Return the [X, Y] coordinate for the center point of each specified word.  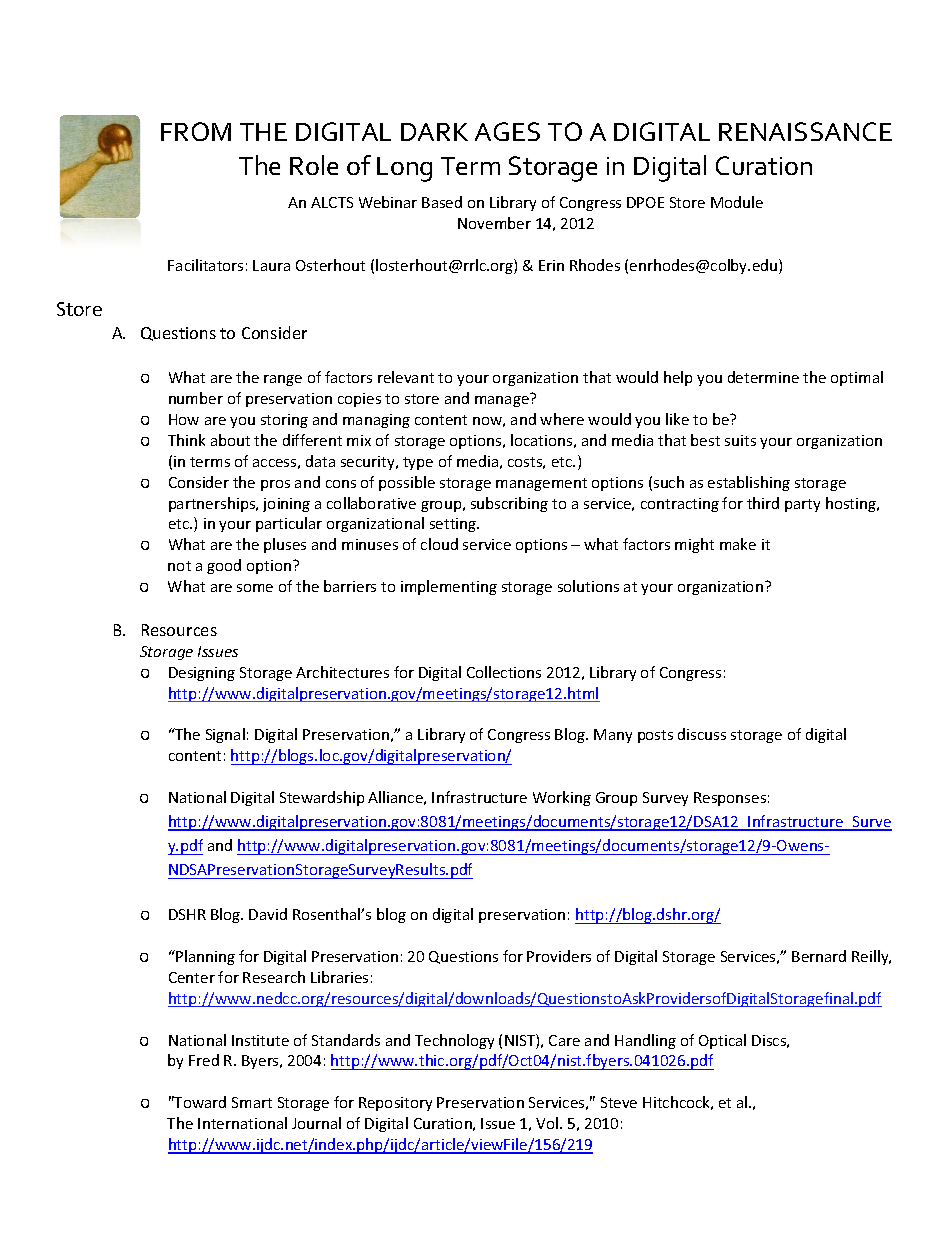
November [494, 223]
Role [314, 165]
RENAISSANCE [805, 131]
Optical [722, 1041]
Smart [252, 1102]
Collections [504, 672]
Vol [548, 1123]
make [738, 544]
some [255, 588]
